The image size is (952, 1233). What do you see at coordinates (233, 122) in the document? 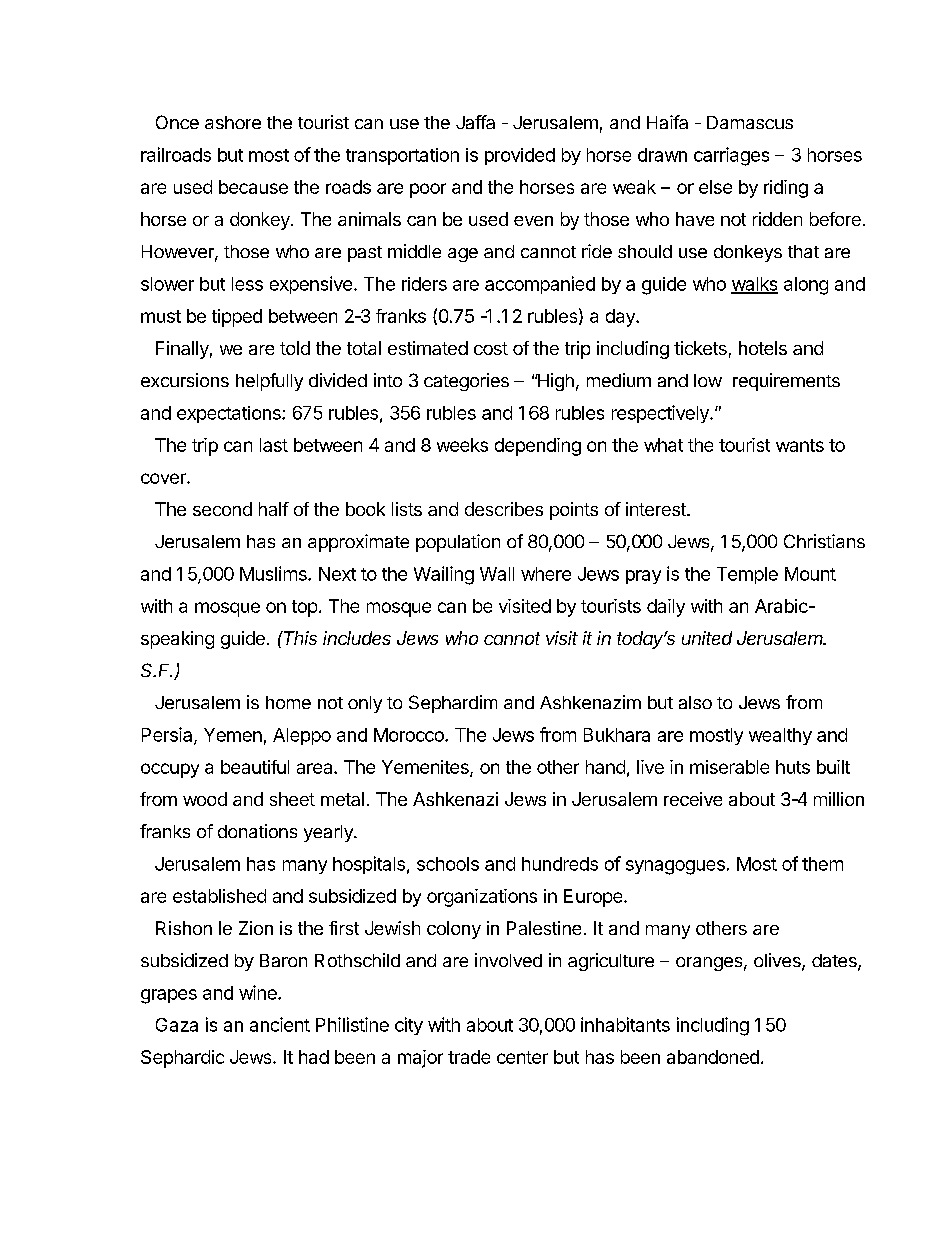
I see `ashore` at bounding box center [233, 122].
